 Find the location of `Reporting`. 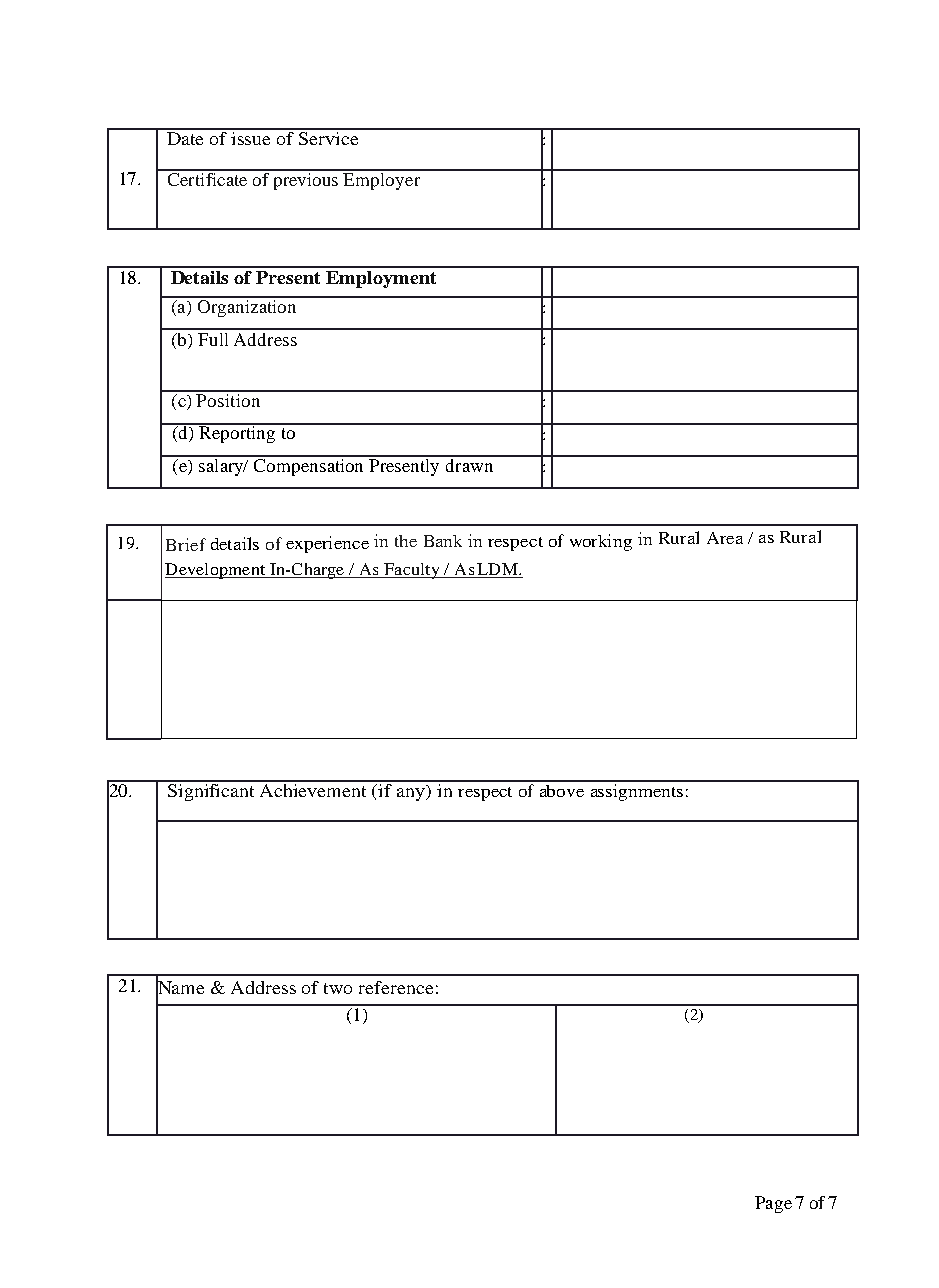

Reporting is located at coordinates (237, 433).
